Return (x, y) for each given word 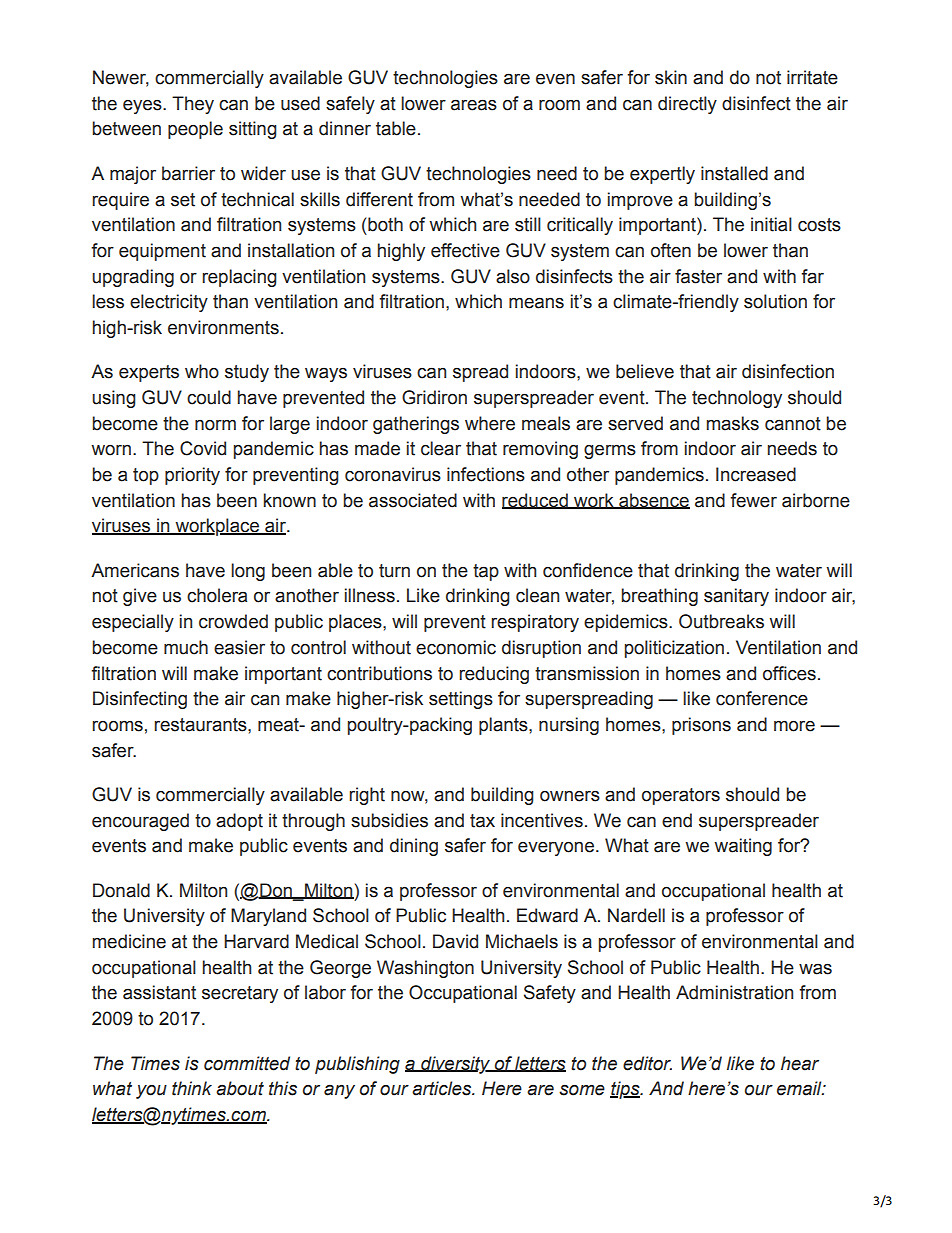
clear (441, 448)
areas (474, 105)
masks (733, 423)
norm (215, 425)
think (192, 1088)
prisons (701, 726)
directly (687, 105)
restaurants (201, 725)
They (193, 105)
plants (504, 726)
